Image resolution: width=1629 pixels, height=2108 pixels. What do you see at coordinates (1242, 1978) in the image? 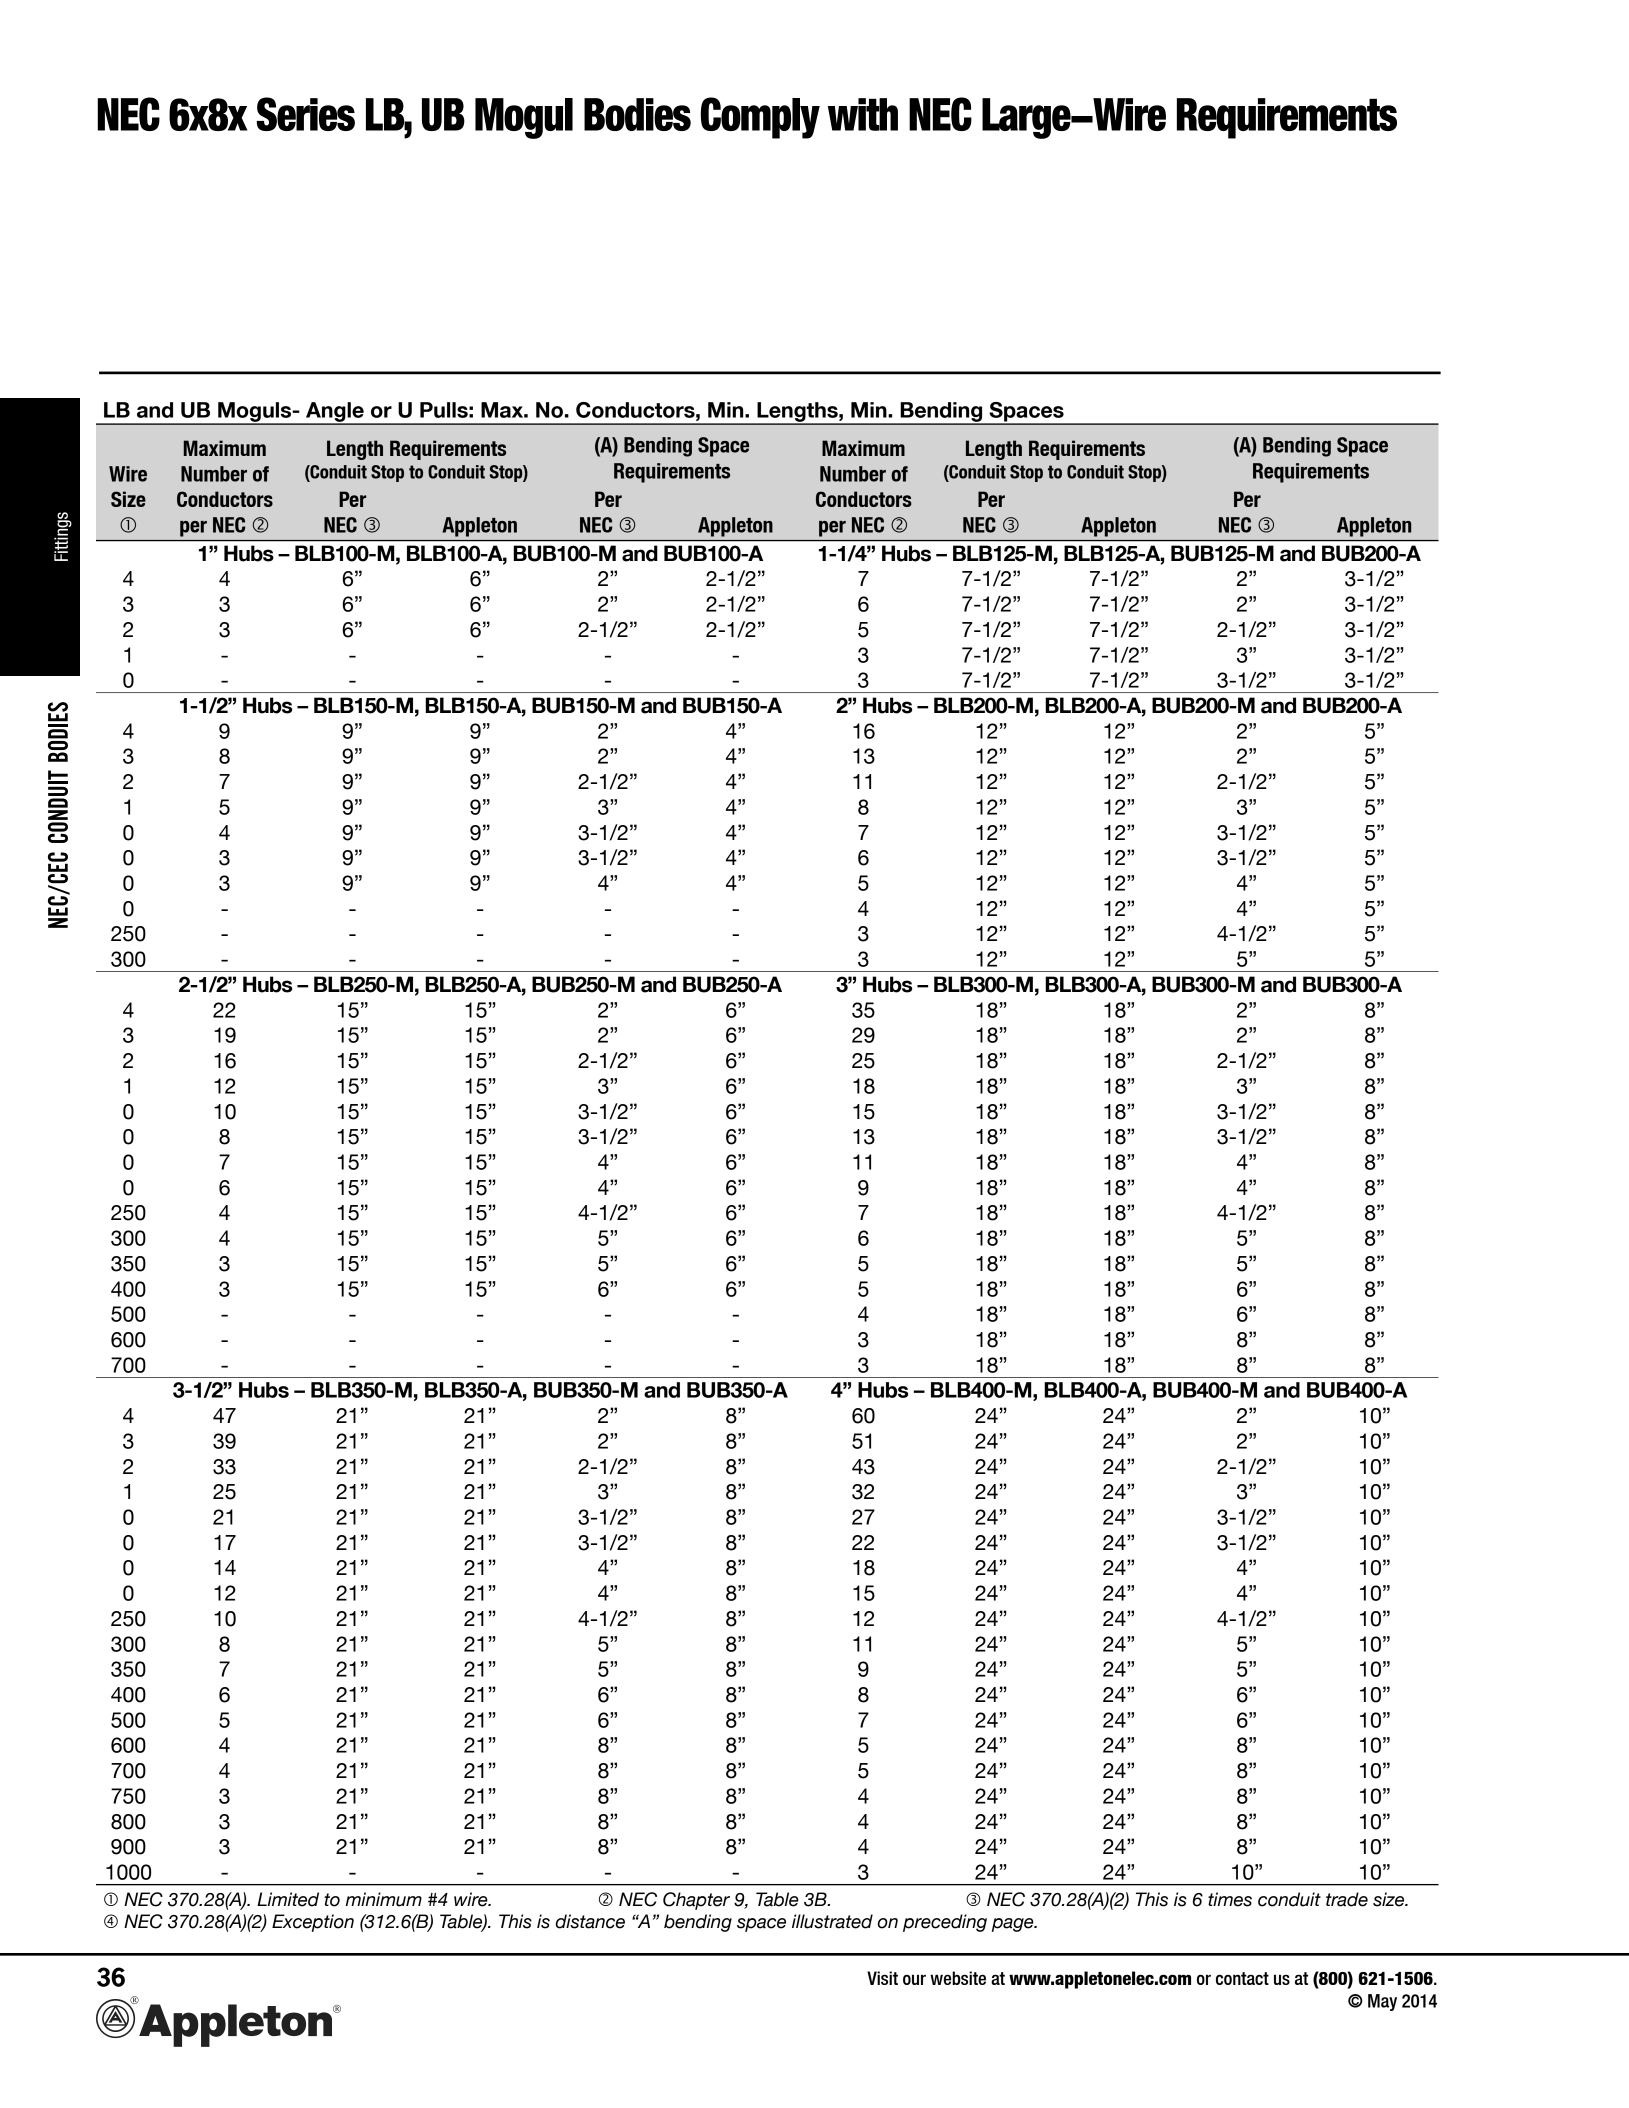
I see `contact` at bounding box center [1242, 1978].
